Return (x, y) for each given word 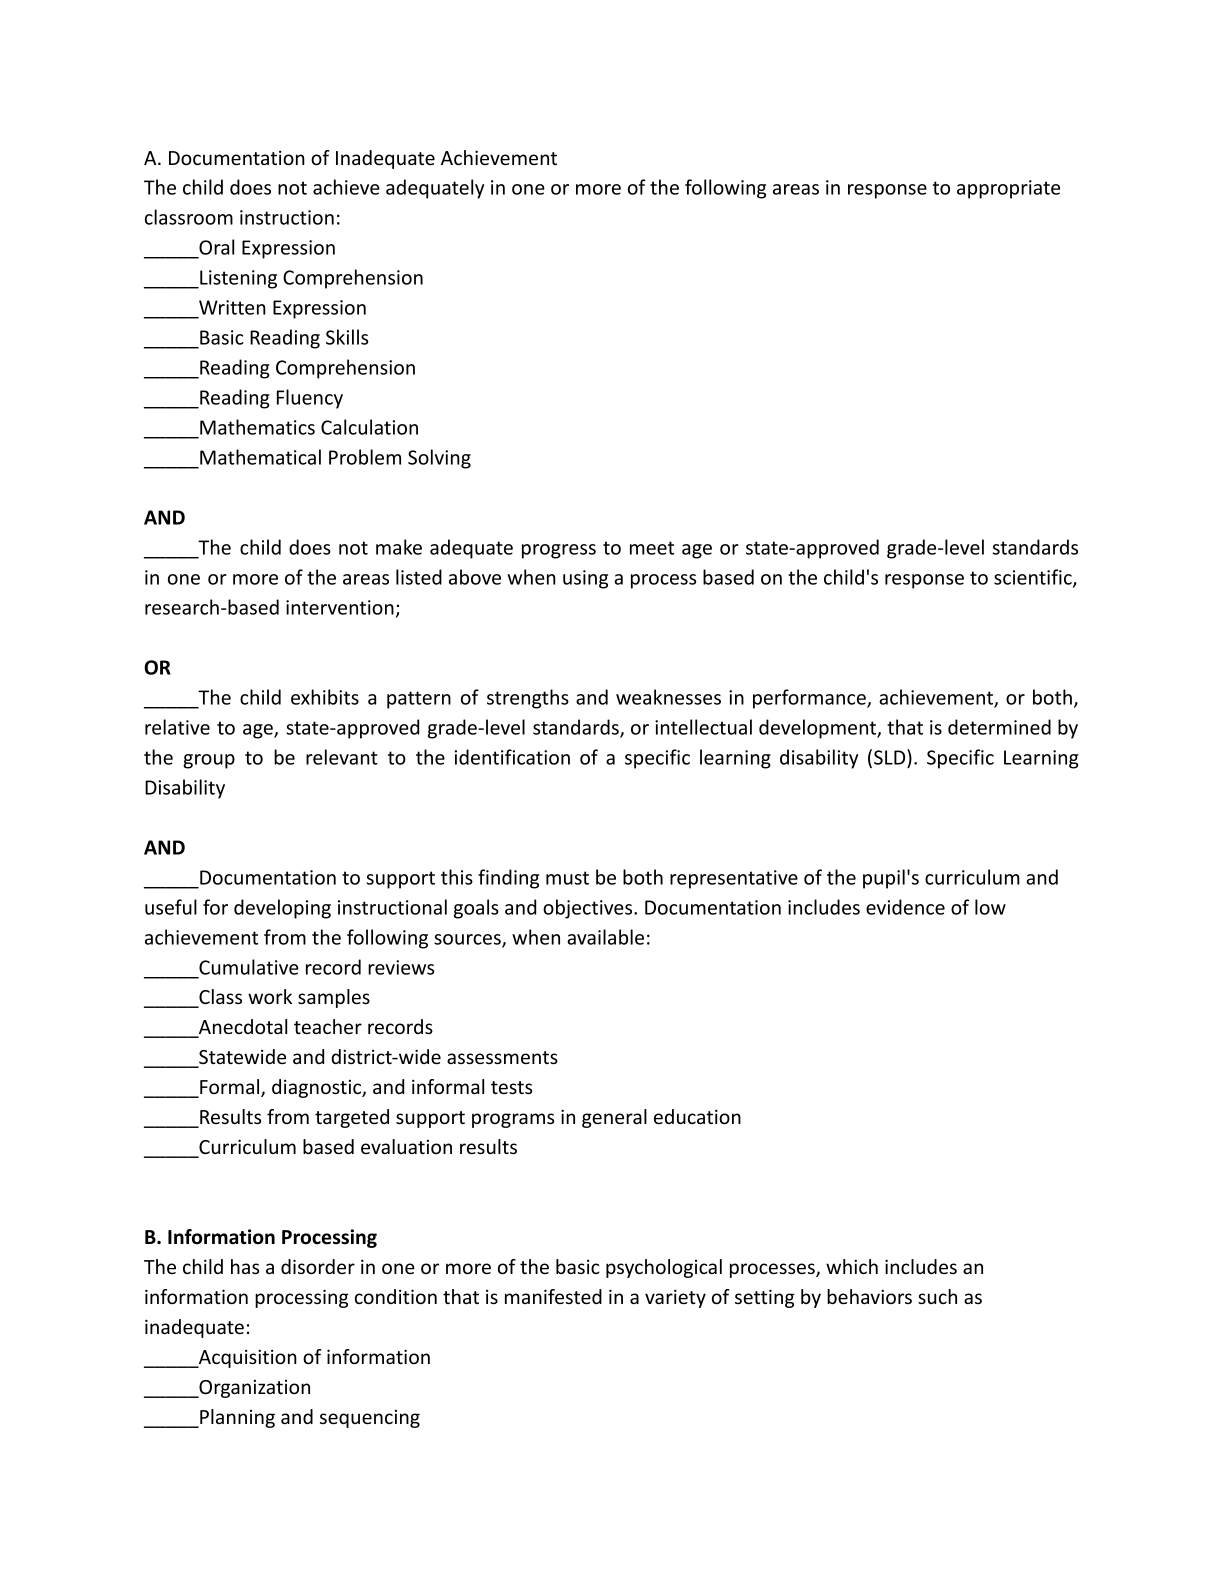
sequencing (370, 1419)
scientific (1034, 578)
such (937, 1296)
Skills (347, 337)
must (567, 878)
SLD (891, 757)
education (697, 1116)
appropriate (1008, 189)
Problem (365, 457)
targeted (352, 1118)
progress (559, 551)
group (209, 761)
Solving (439, 459)
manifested (553, 1296)
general (614, 1118)
